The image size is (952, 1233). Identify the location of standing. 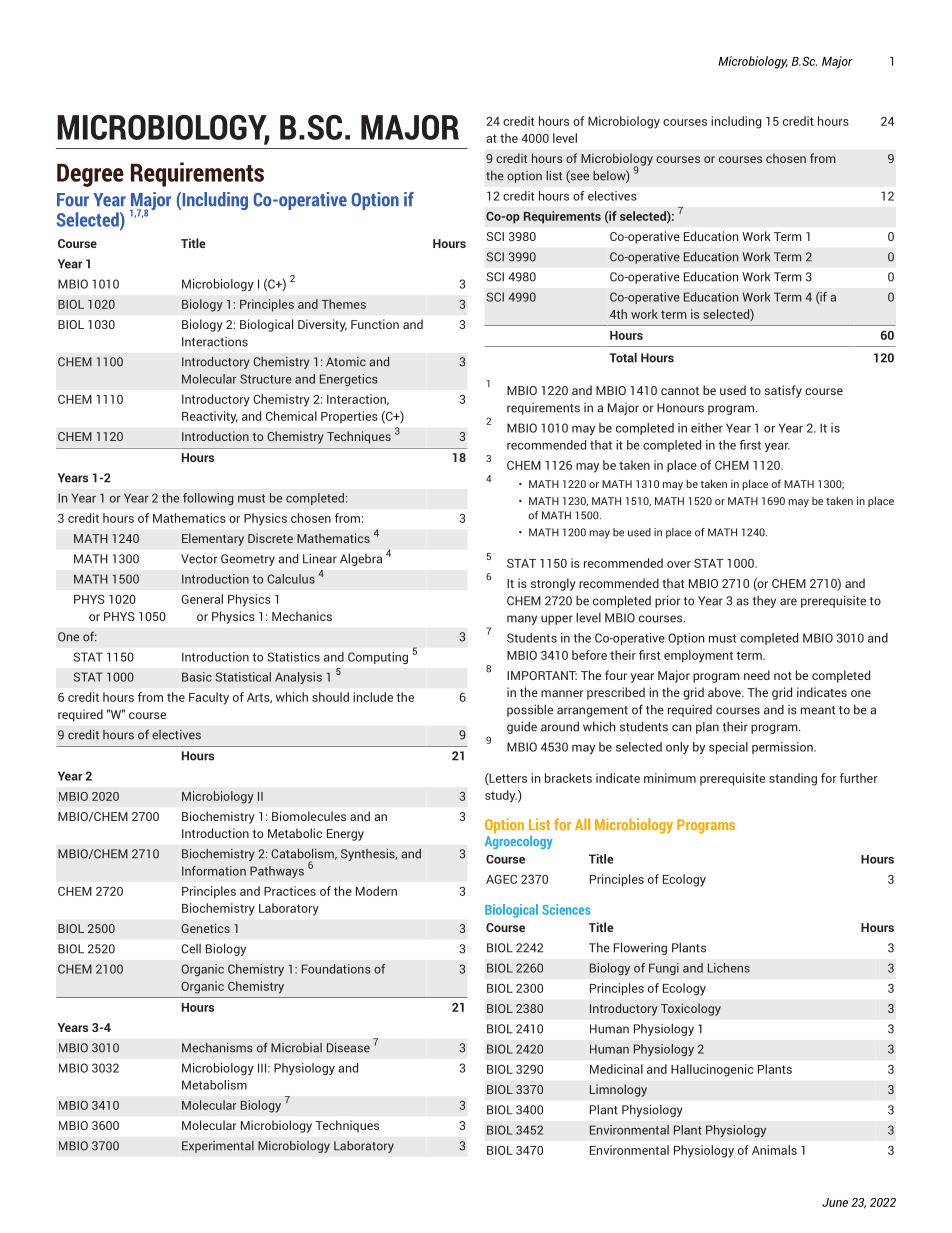
(793, 779).
